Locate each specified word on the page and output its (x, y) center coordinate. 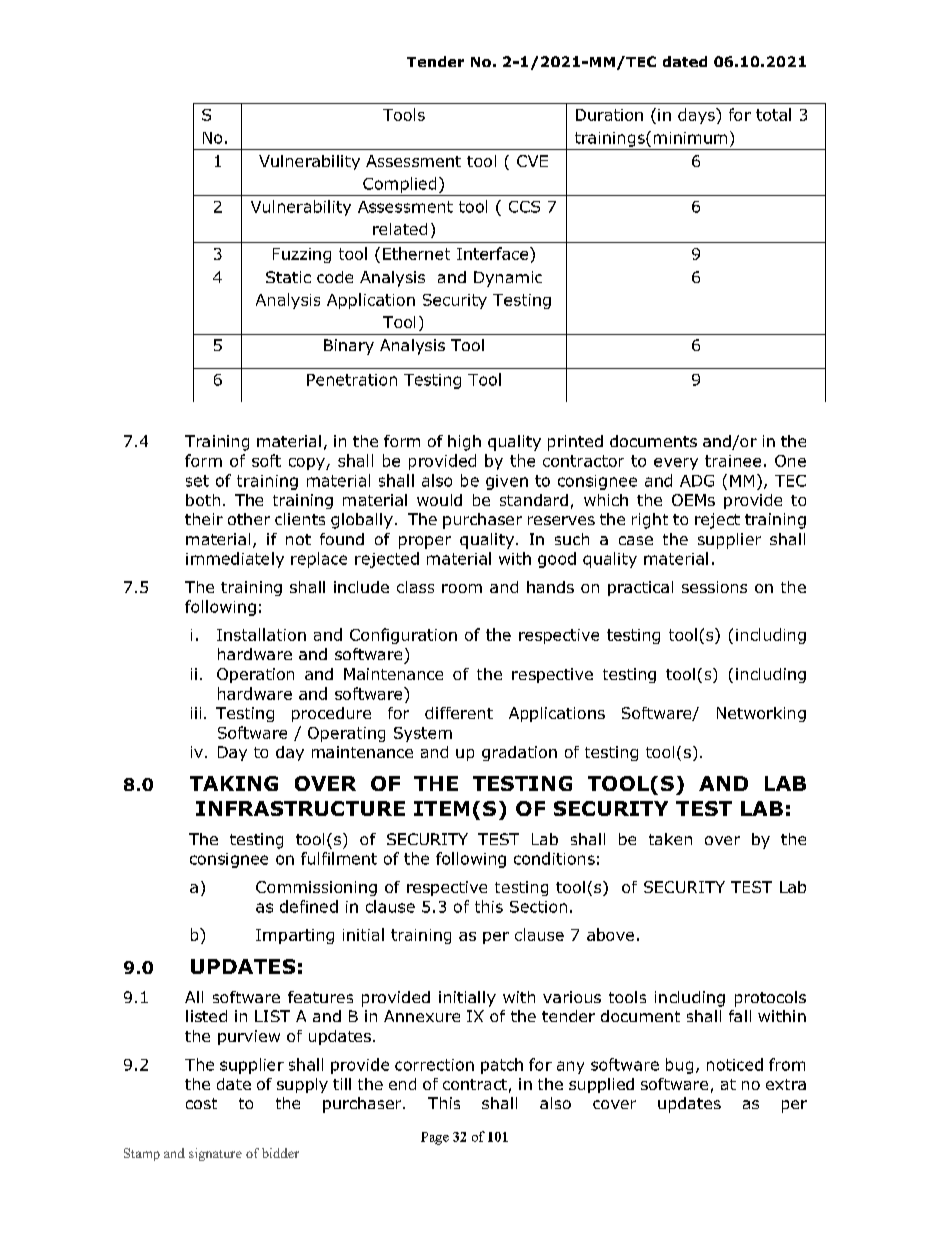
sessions (714, 587)
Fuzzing (302, 255)
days (697, 116)
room (462, 588)
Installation (261, 634)
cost (201, 1103)
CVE (532, 161)
